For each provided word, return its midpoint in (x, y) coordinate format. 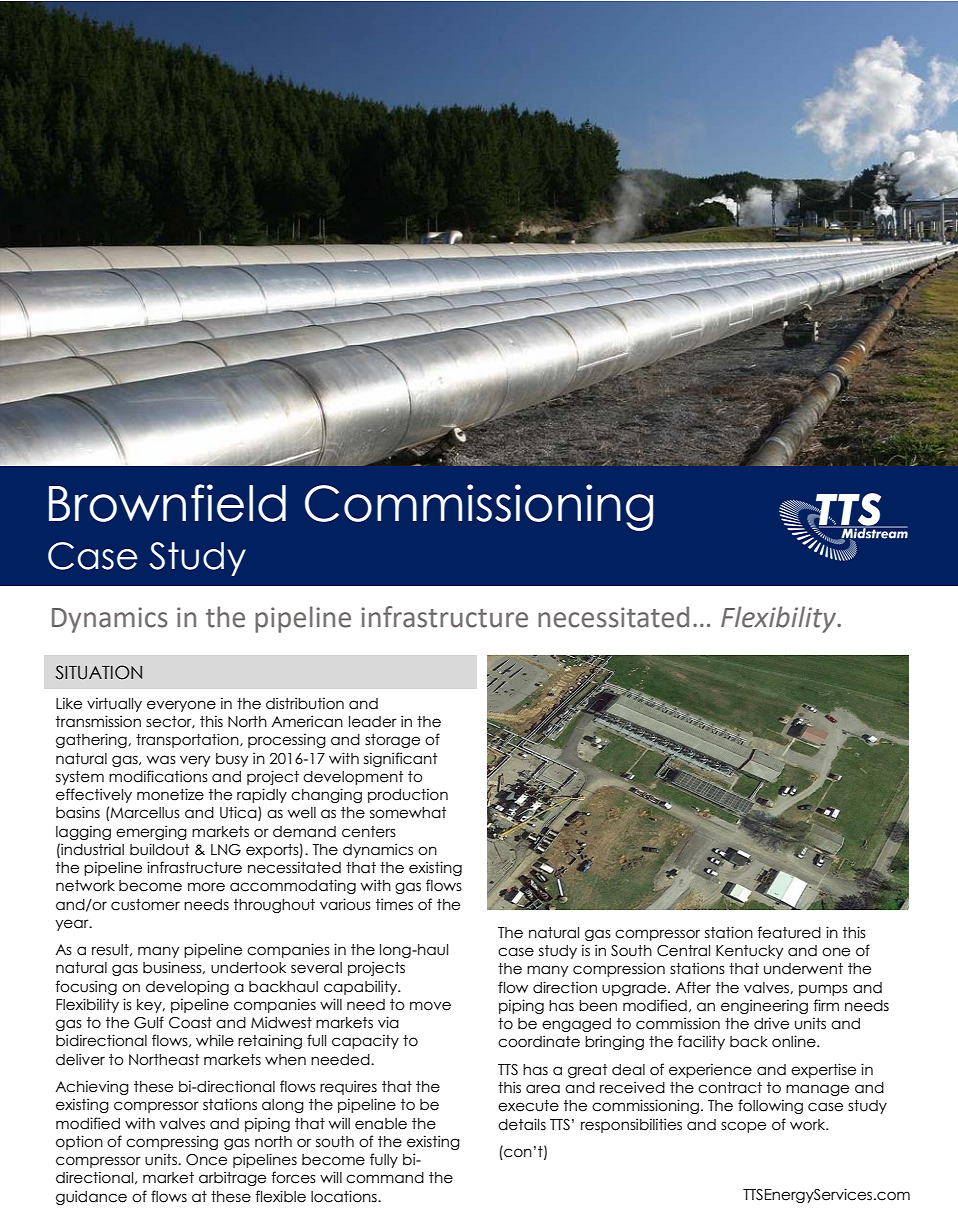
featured (789, 932)
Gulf (149, 1022)
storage (392, 741)
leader (373, 722)
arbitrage (232, 1178)
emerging (151, 832)
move (430, 1006)
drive (771, 1023)
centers (369, 832)
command (385, 1178)
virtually (114, 704)
